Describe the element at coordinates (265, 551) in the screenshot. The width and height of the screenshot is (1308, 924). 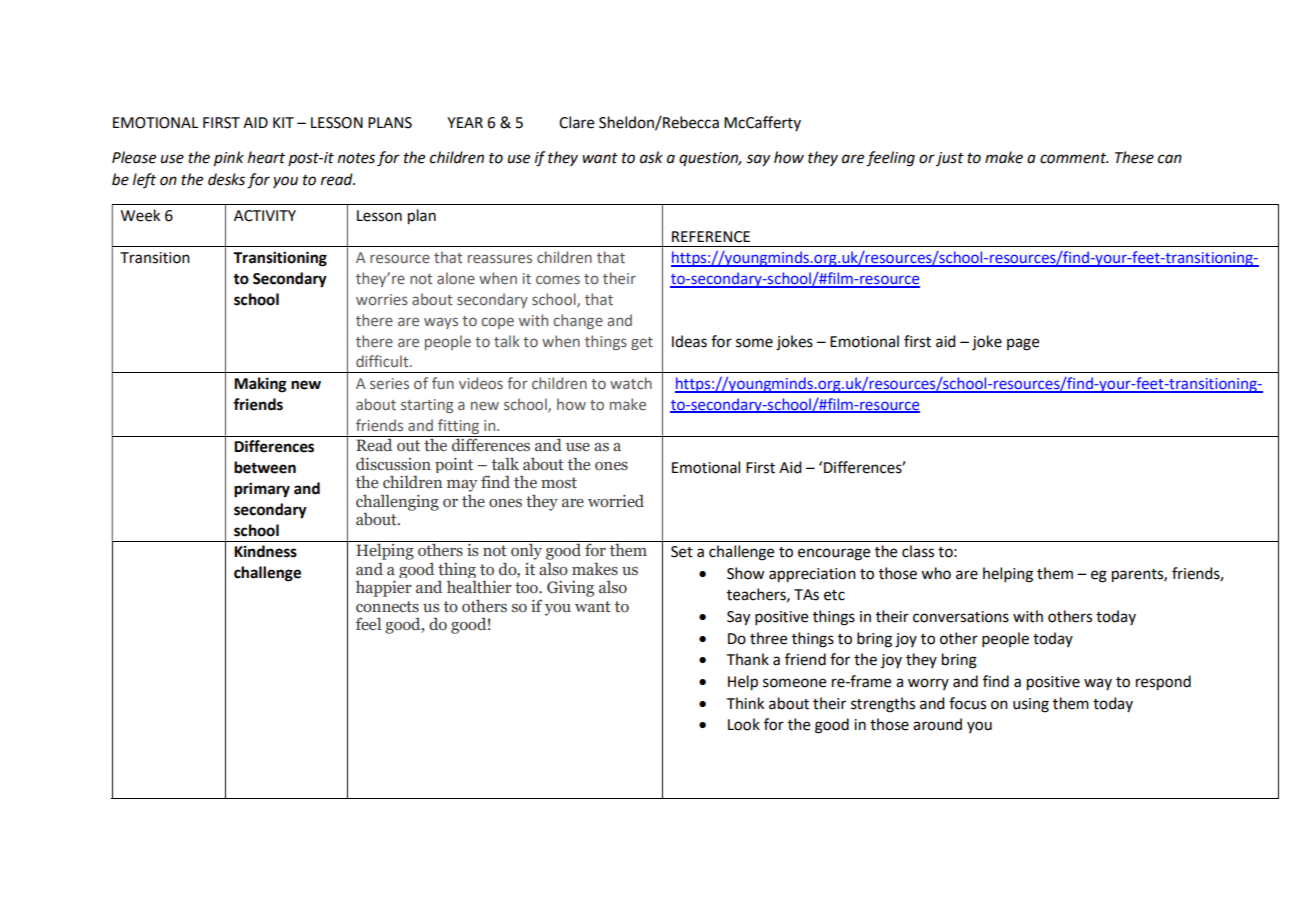
I see `Kindness` at that location.
